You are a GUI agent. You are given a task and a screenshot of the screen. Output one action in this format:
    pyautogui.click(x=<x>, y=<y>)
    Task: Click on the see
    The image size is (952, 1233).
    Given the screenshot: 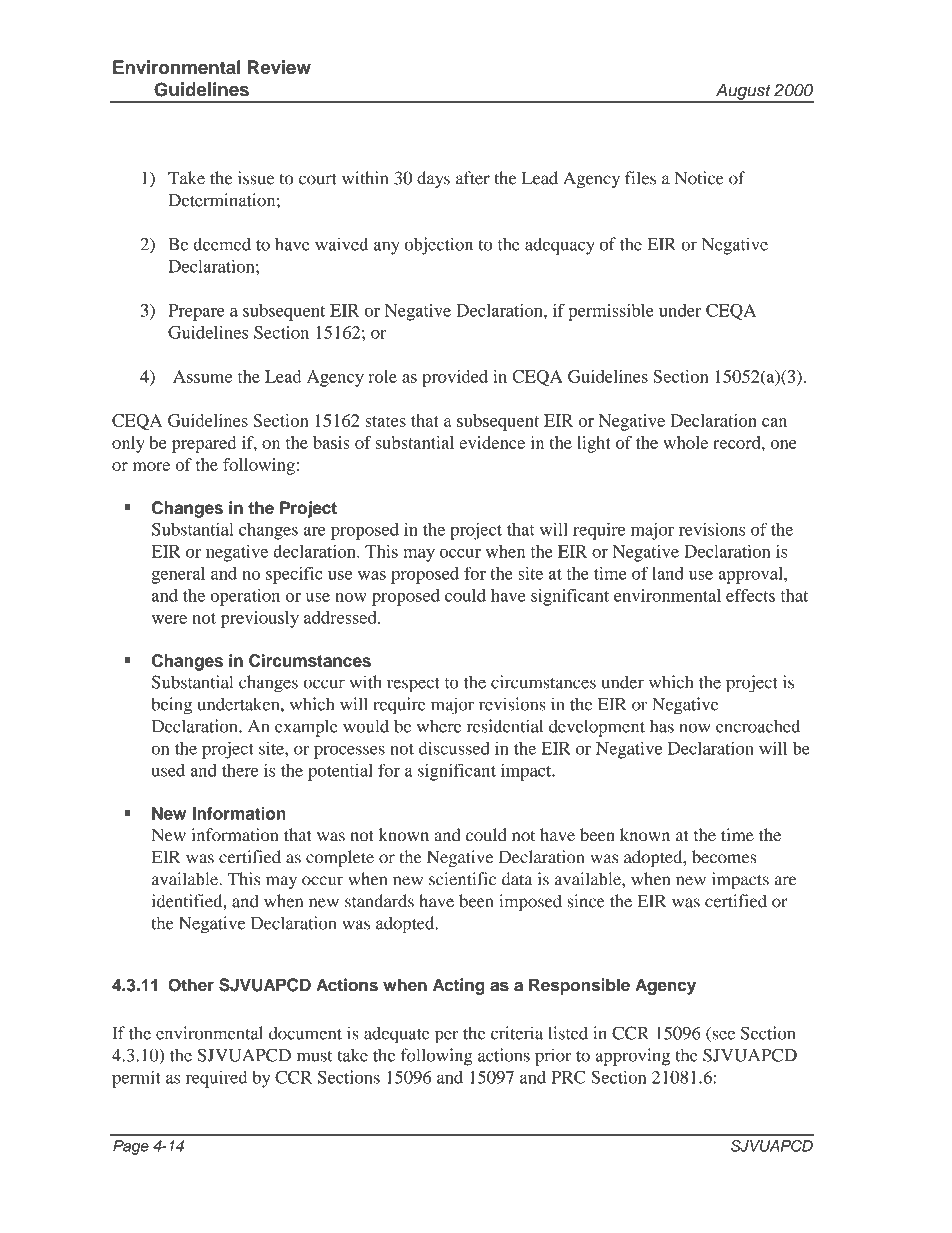 What is the action you would take?
    pyautogui.click(x=722, y=1036)
